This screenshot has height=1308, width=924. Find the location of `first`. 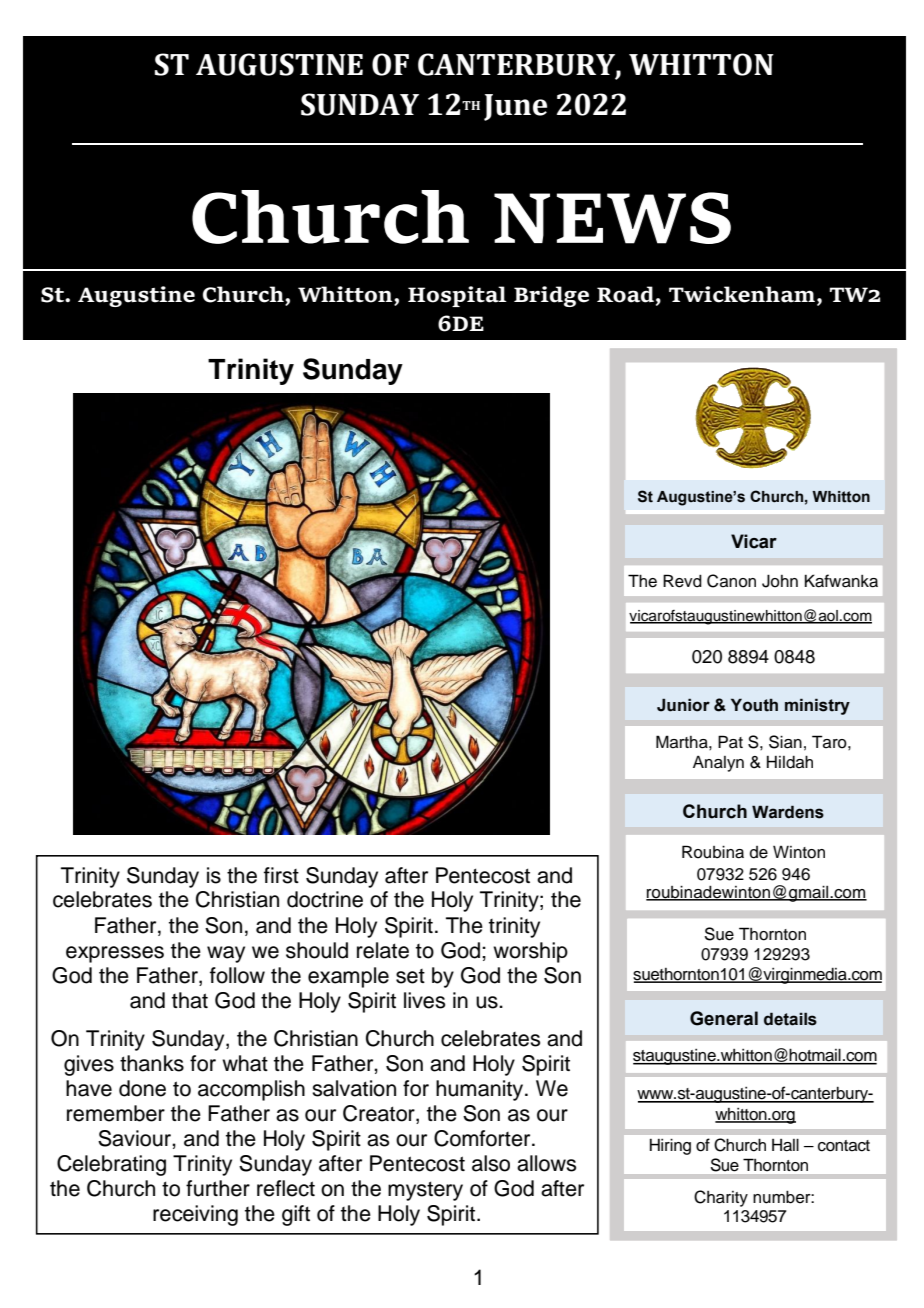

first is located at coordinates (281, 875).
